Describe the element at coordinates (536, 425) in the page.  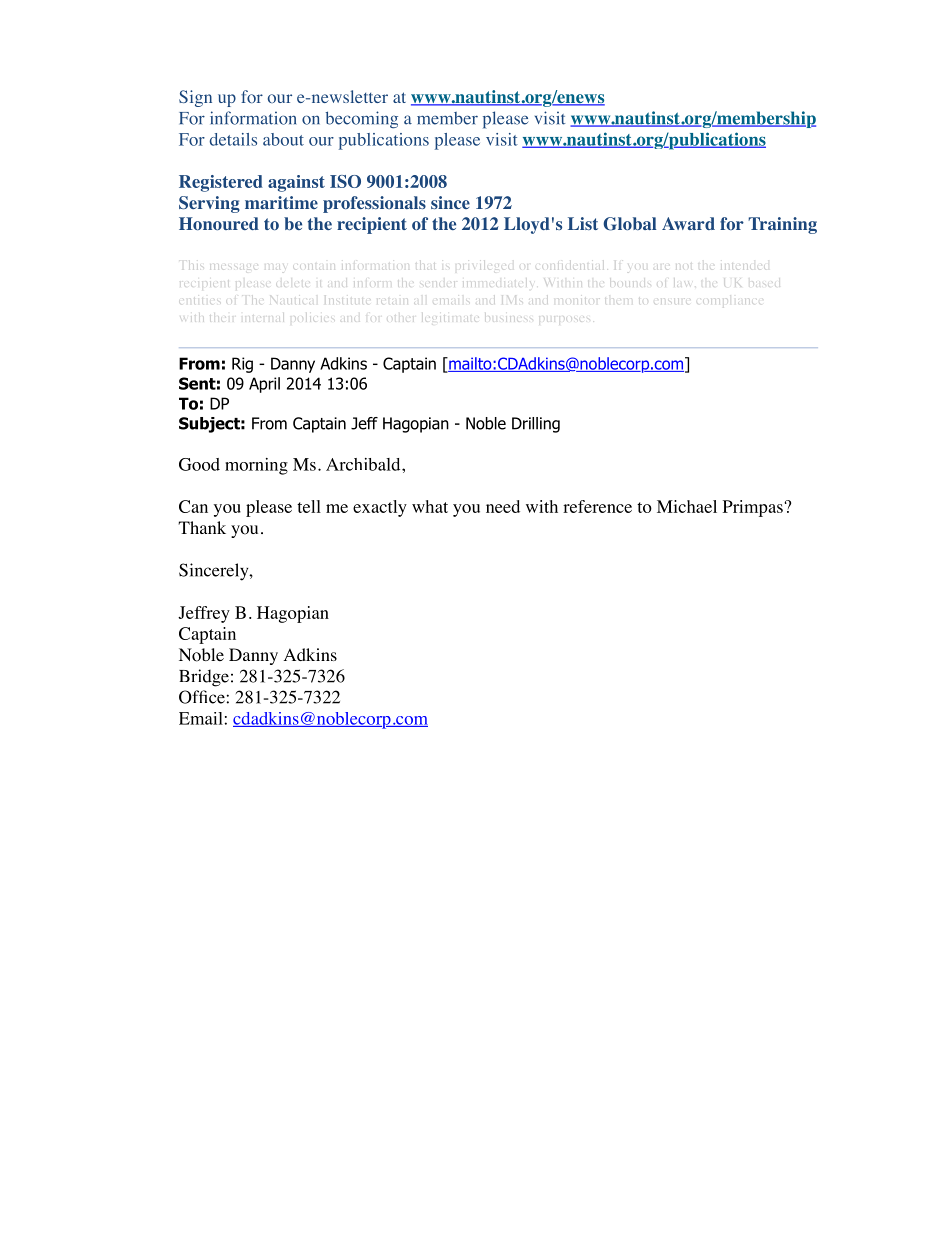
I see `Drilling` at that location.
